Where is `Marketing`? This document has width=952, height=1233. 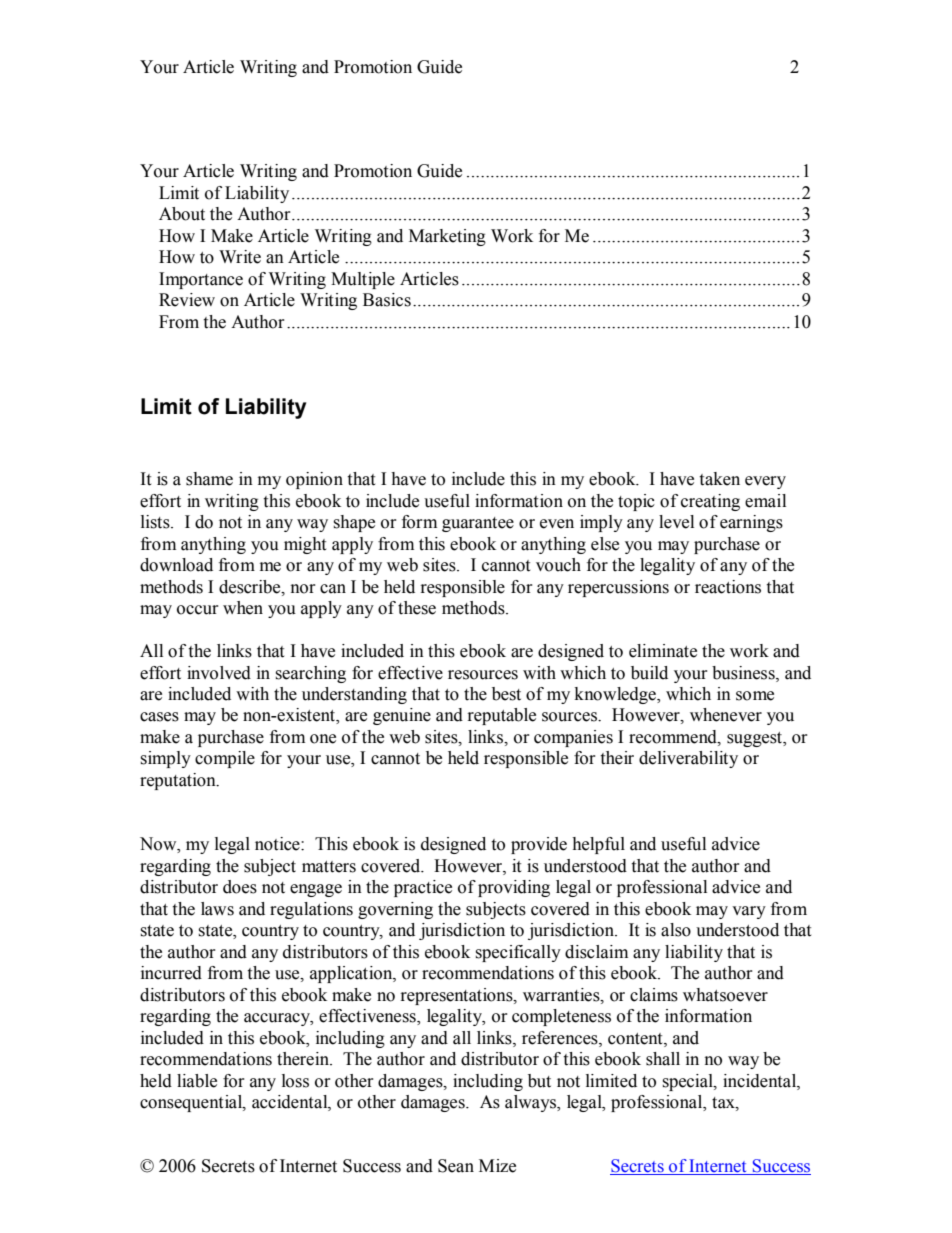
Marketing is located at coordinates (447, 237).
